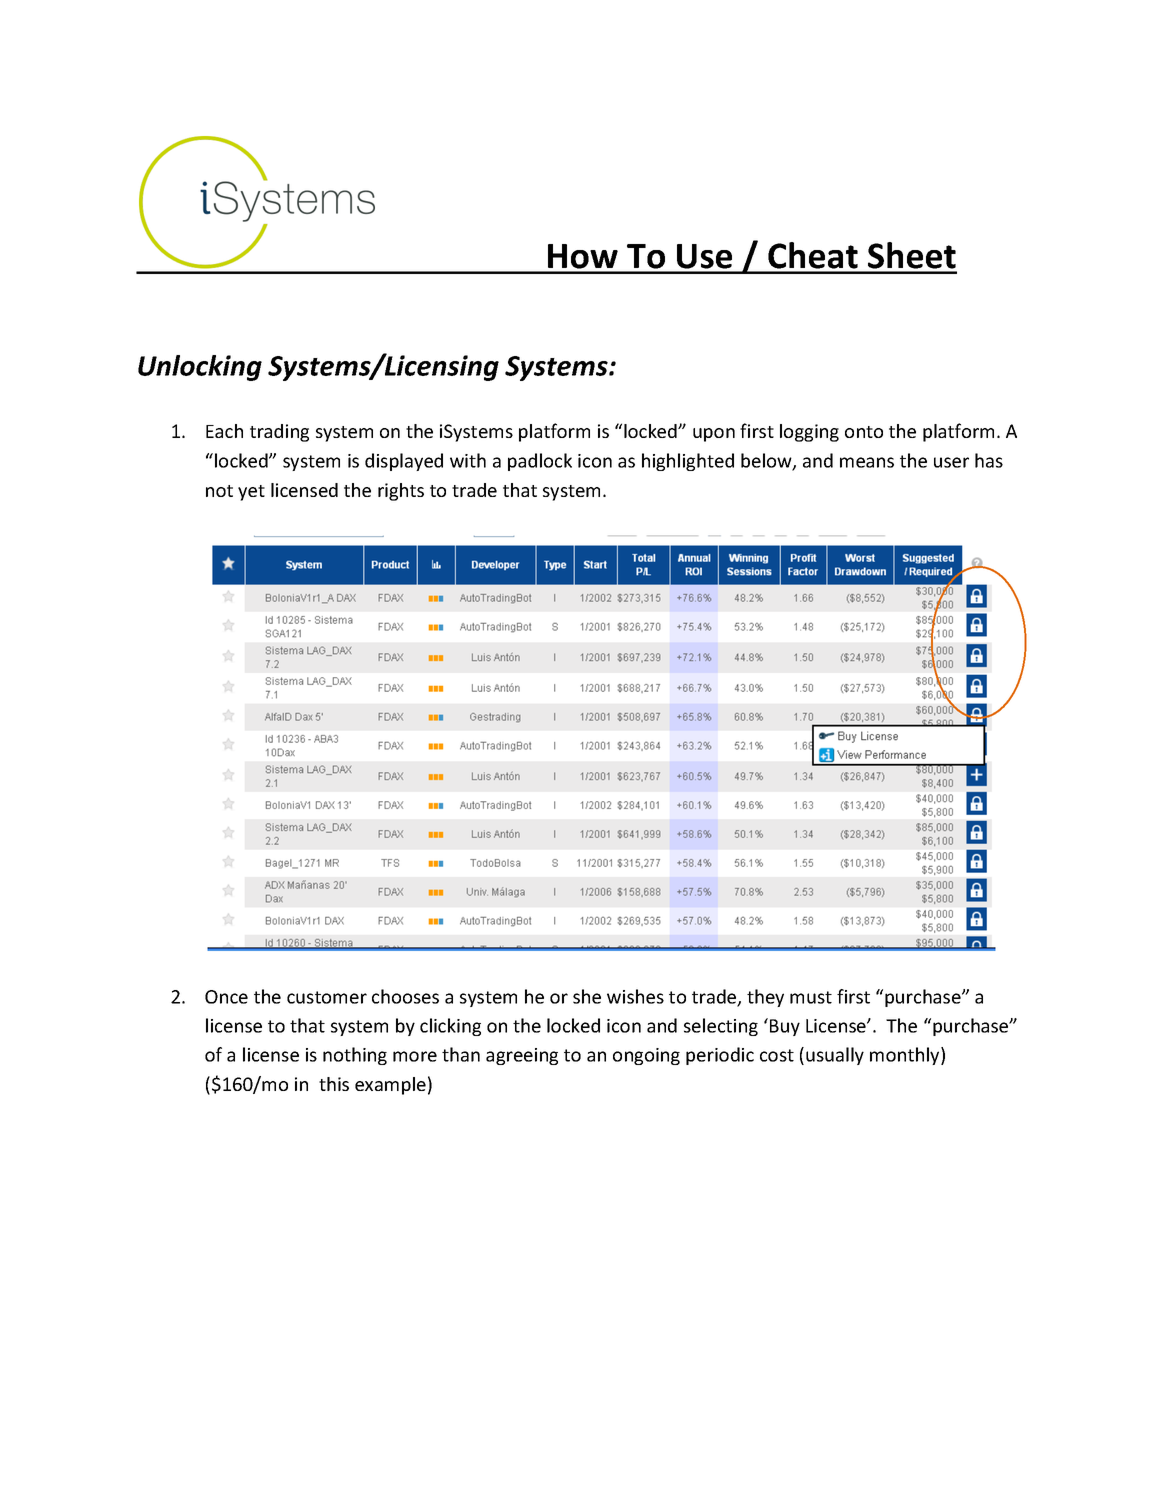 This page has height=1501, width=1160. I want to click on onto, so click(864, 432).
